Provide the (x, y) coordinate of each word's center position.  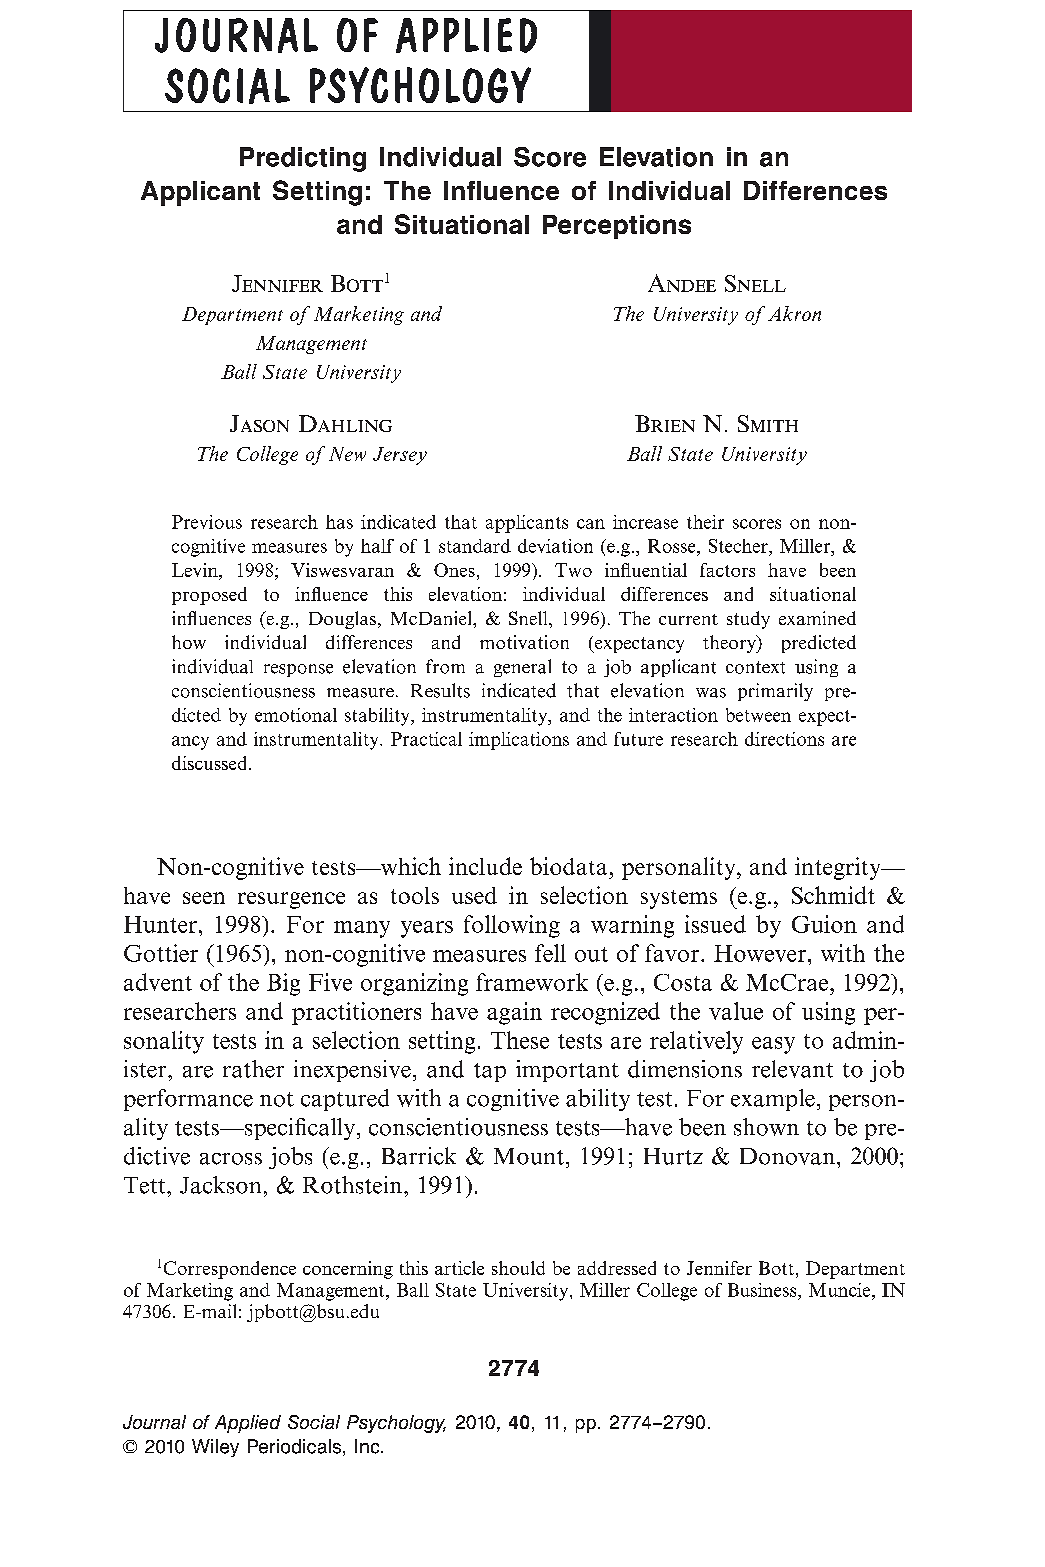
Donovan (787, 1156)
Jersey (400, 456)
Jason (259, 423)
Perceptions (617, 227)
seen (204, 898)
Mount (529, 1156)
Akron (794, 313)
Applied (248, 1424)
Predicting (303, 159)
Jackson (220, 1185)
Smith (768, 423)
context (755, 667)
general (522, 668)
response (298, 670)
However (761, 953)
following (512, 926)
